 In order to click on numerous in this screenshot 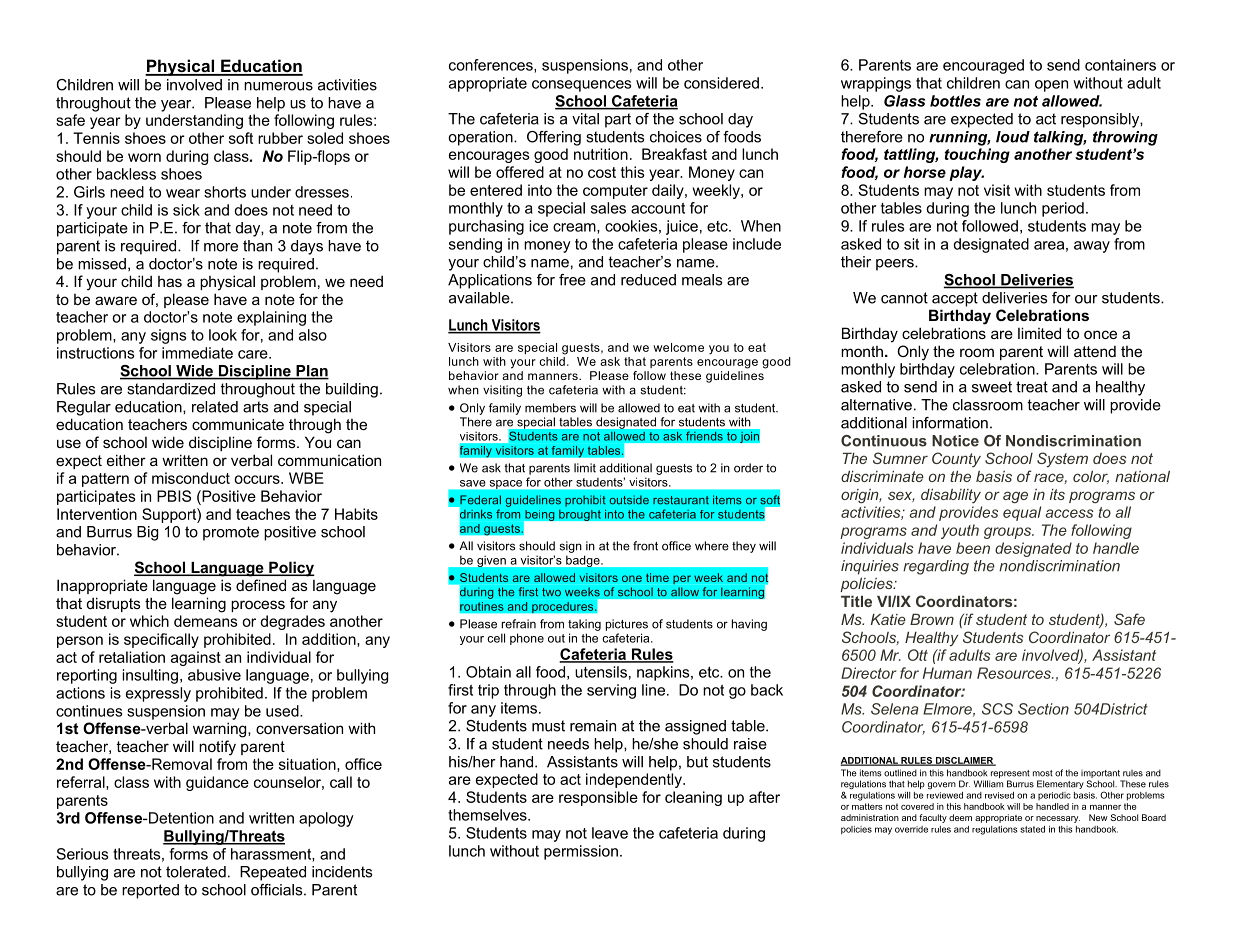, I will do `click(278, 86)`.
